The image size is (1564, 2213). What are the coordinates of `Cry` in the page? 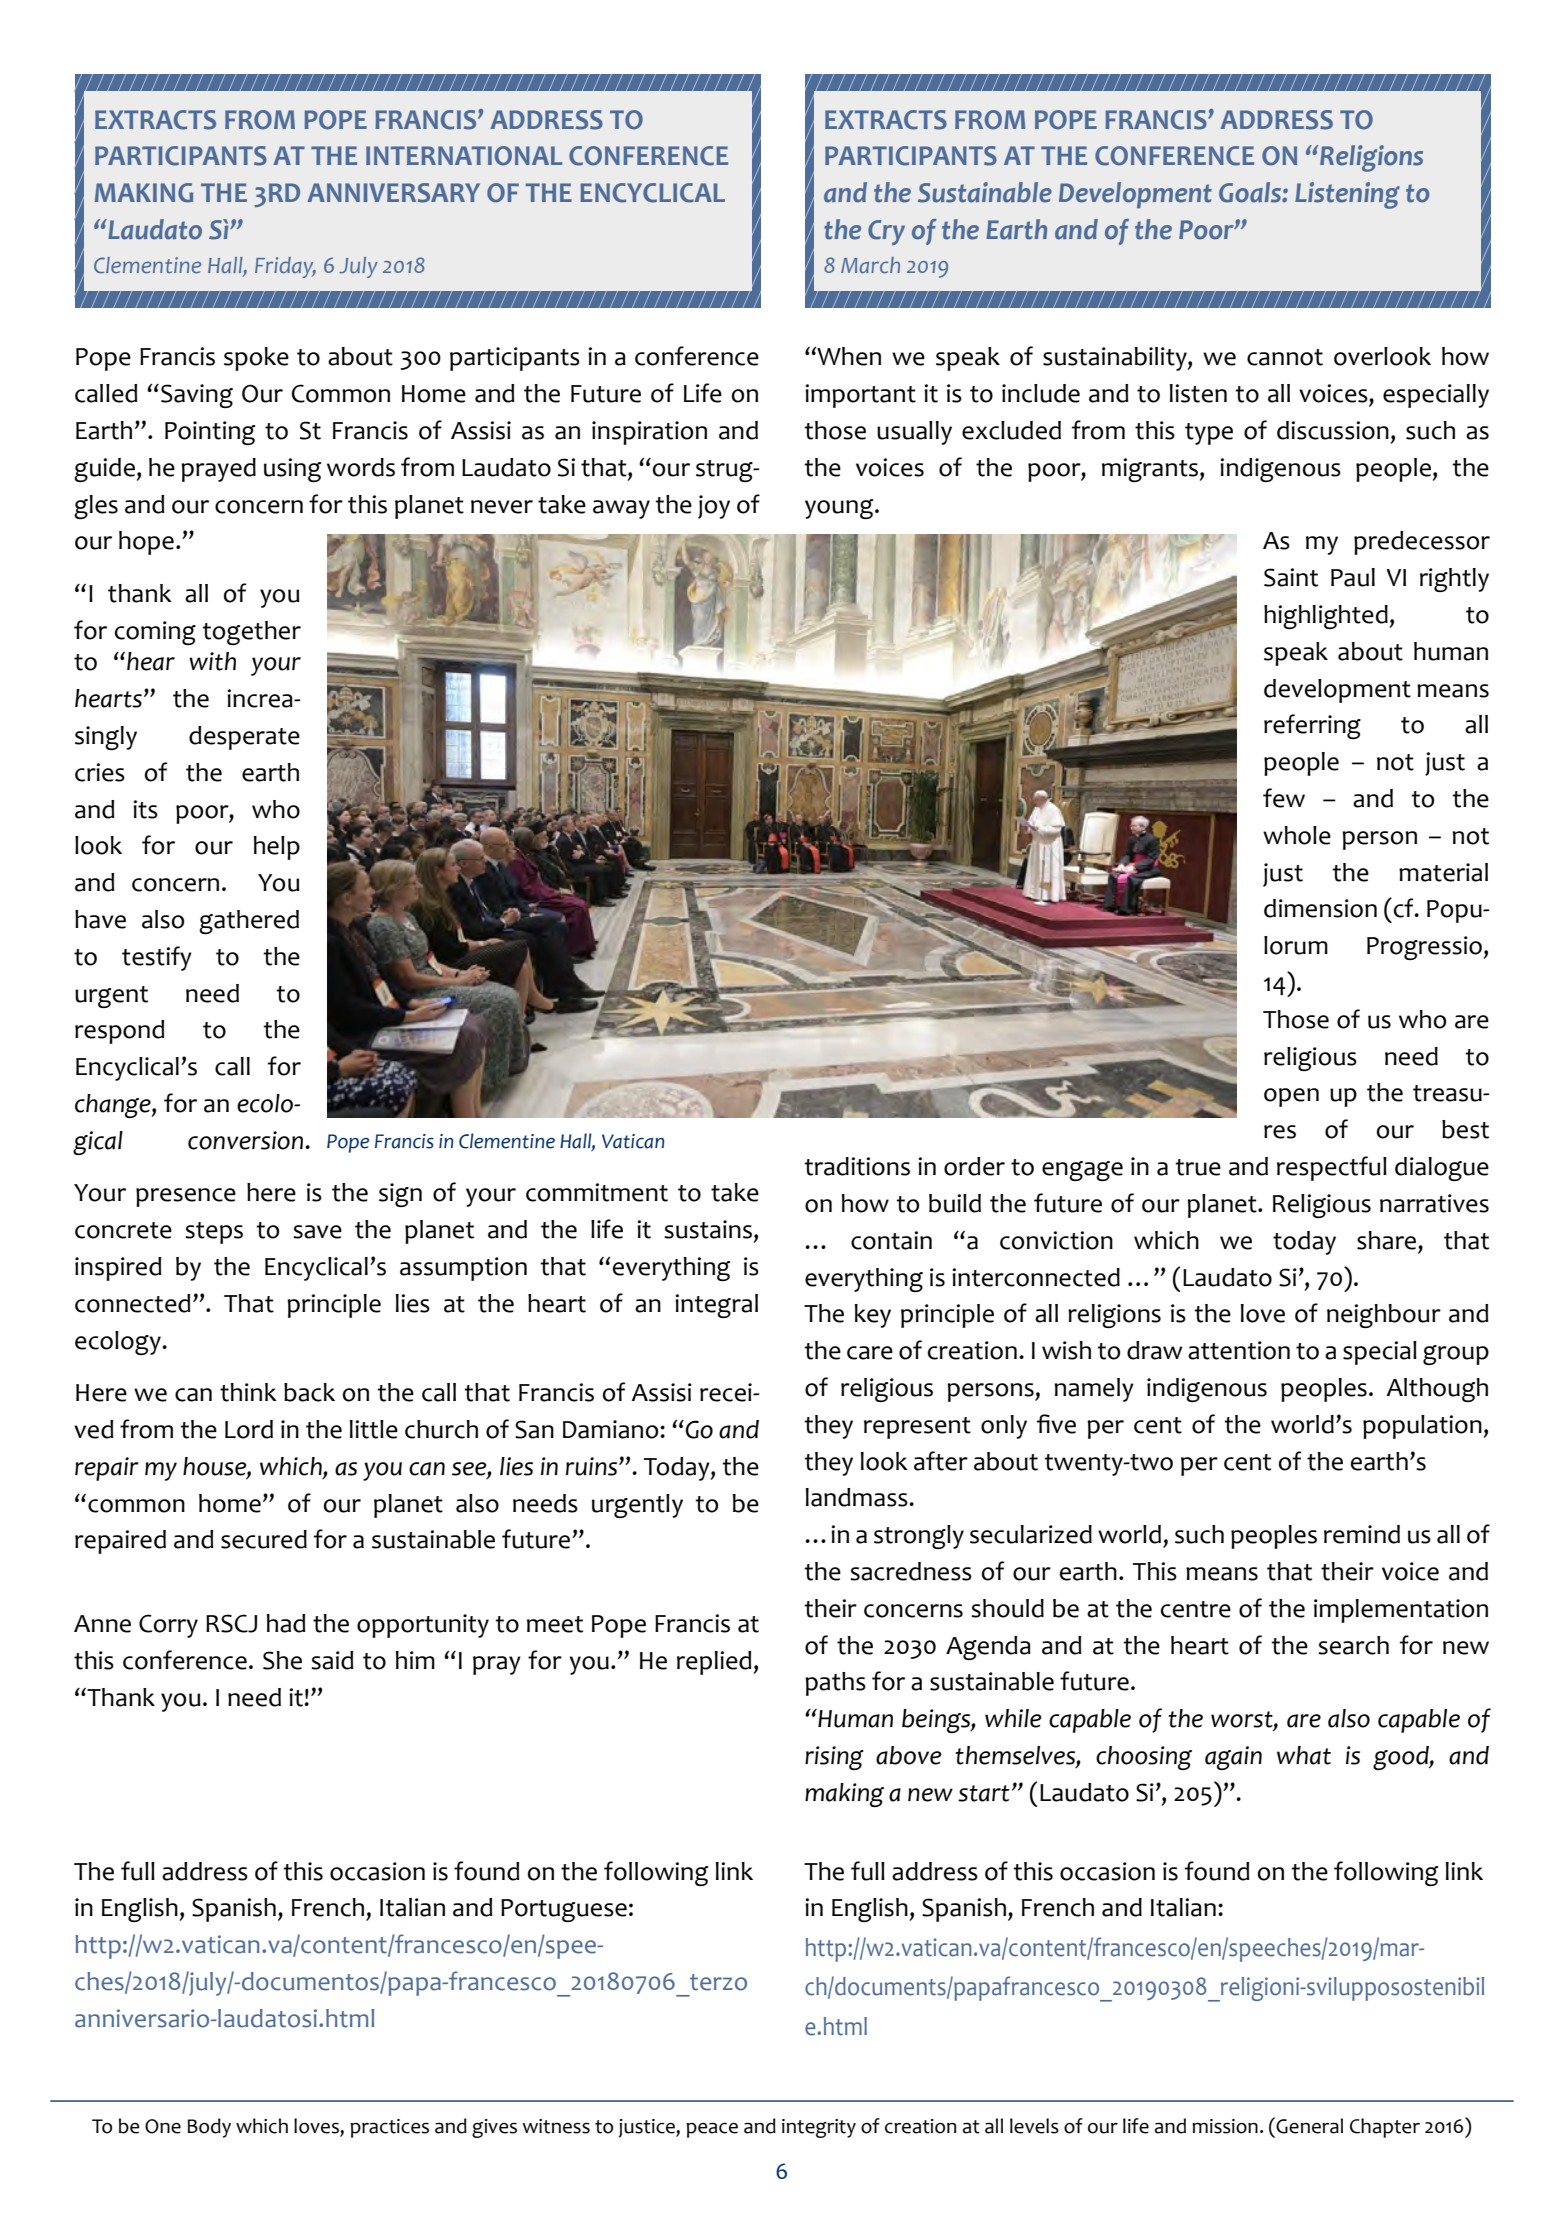 It's located at (886, 232).
